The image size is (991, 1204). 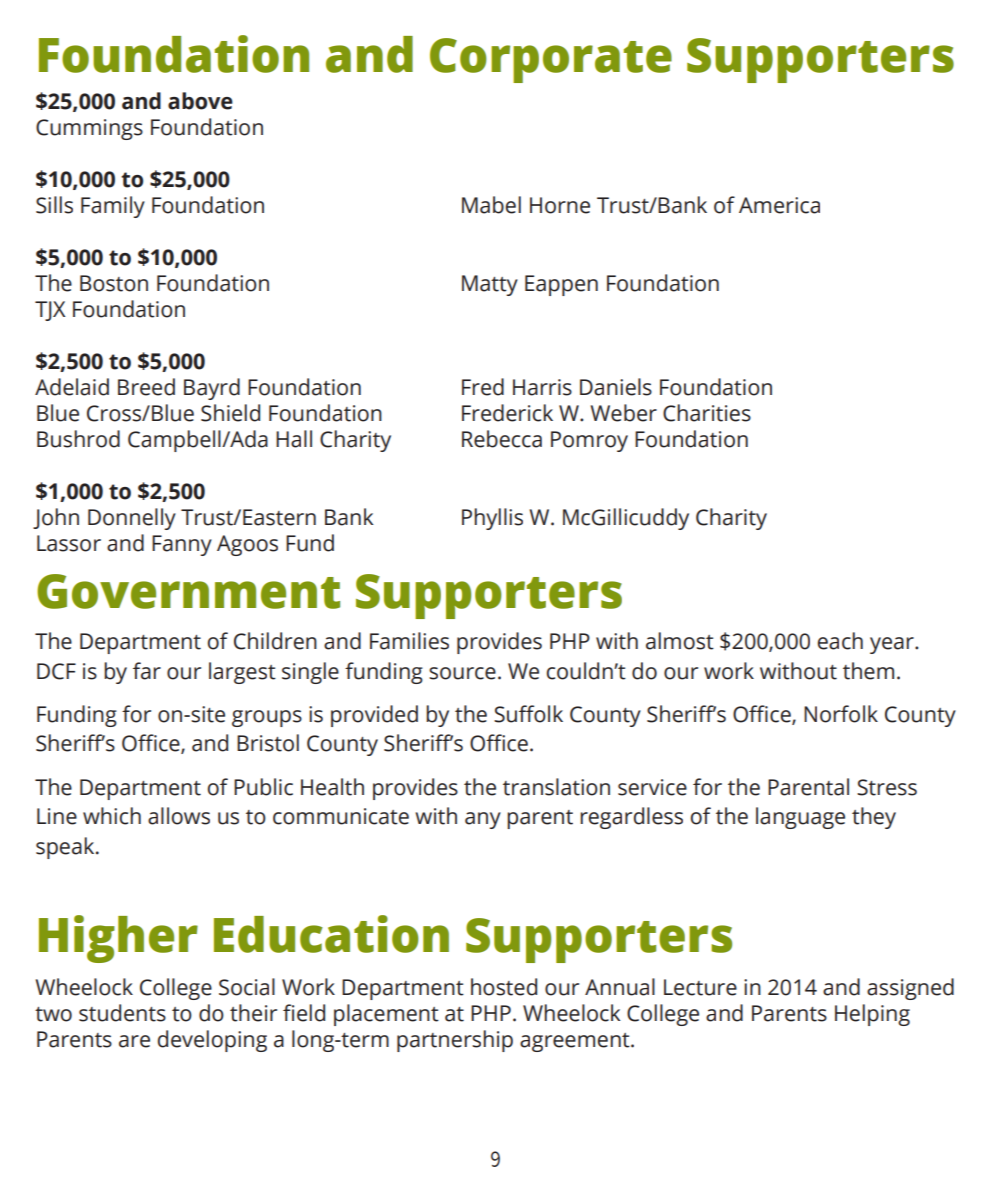 I want to click on Norfolk, so click(x=841, y=714).
